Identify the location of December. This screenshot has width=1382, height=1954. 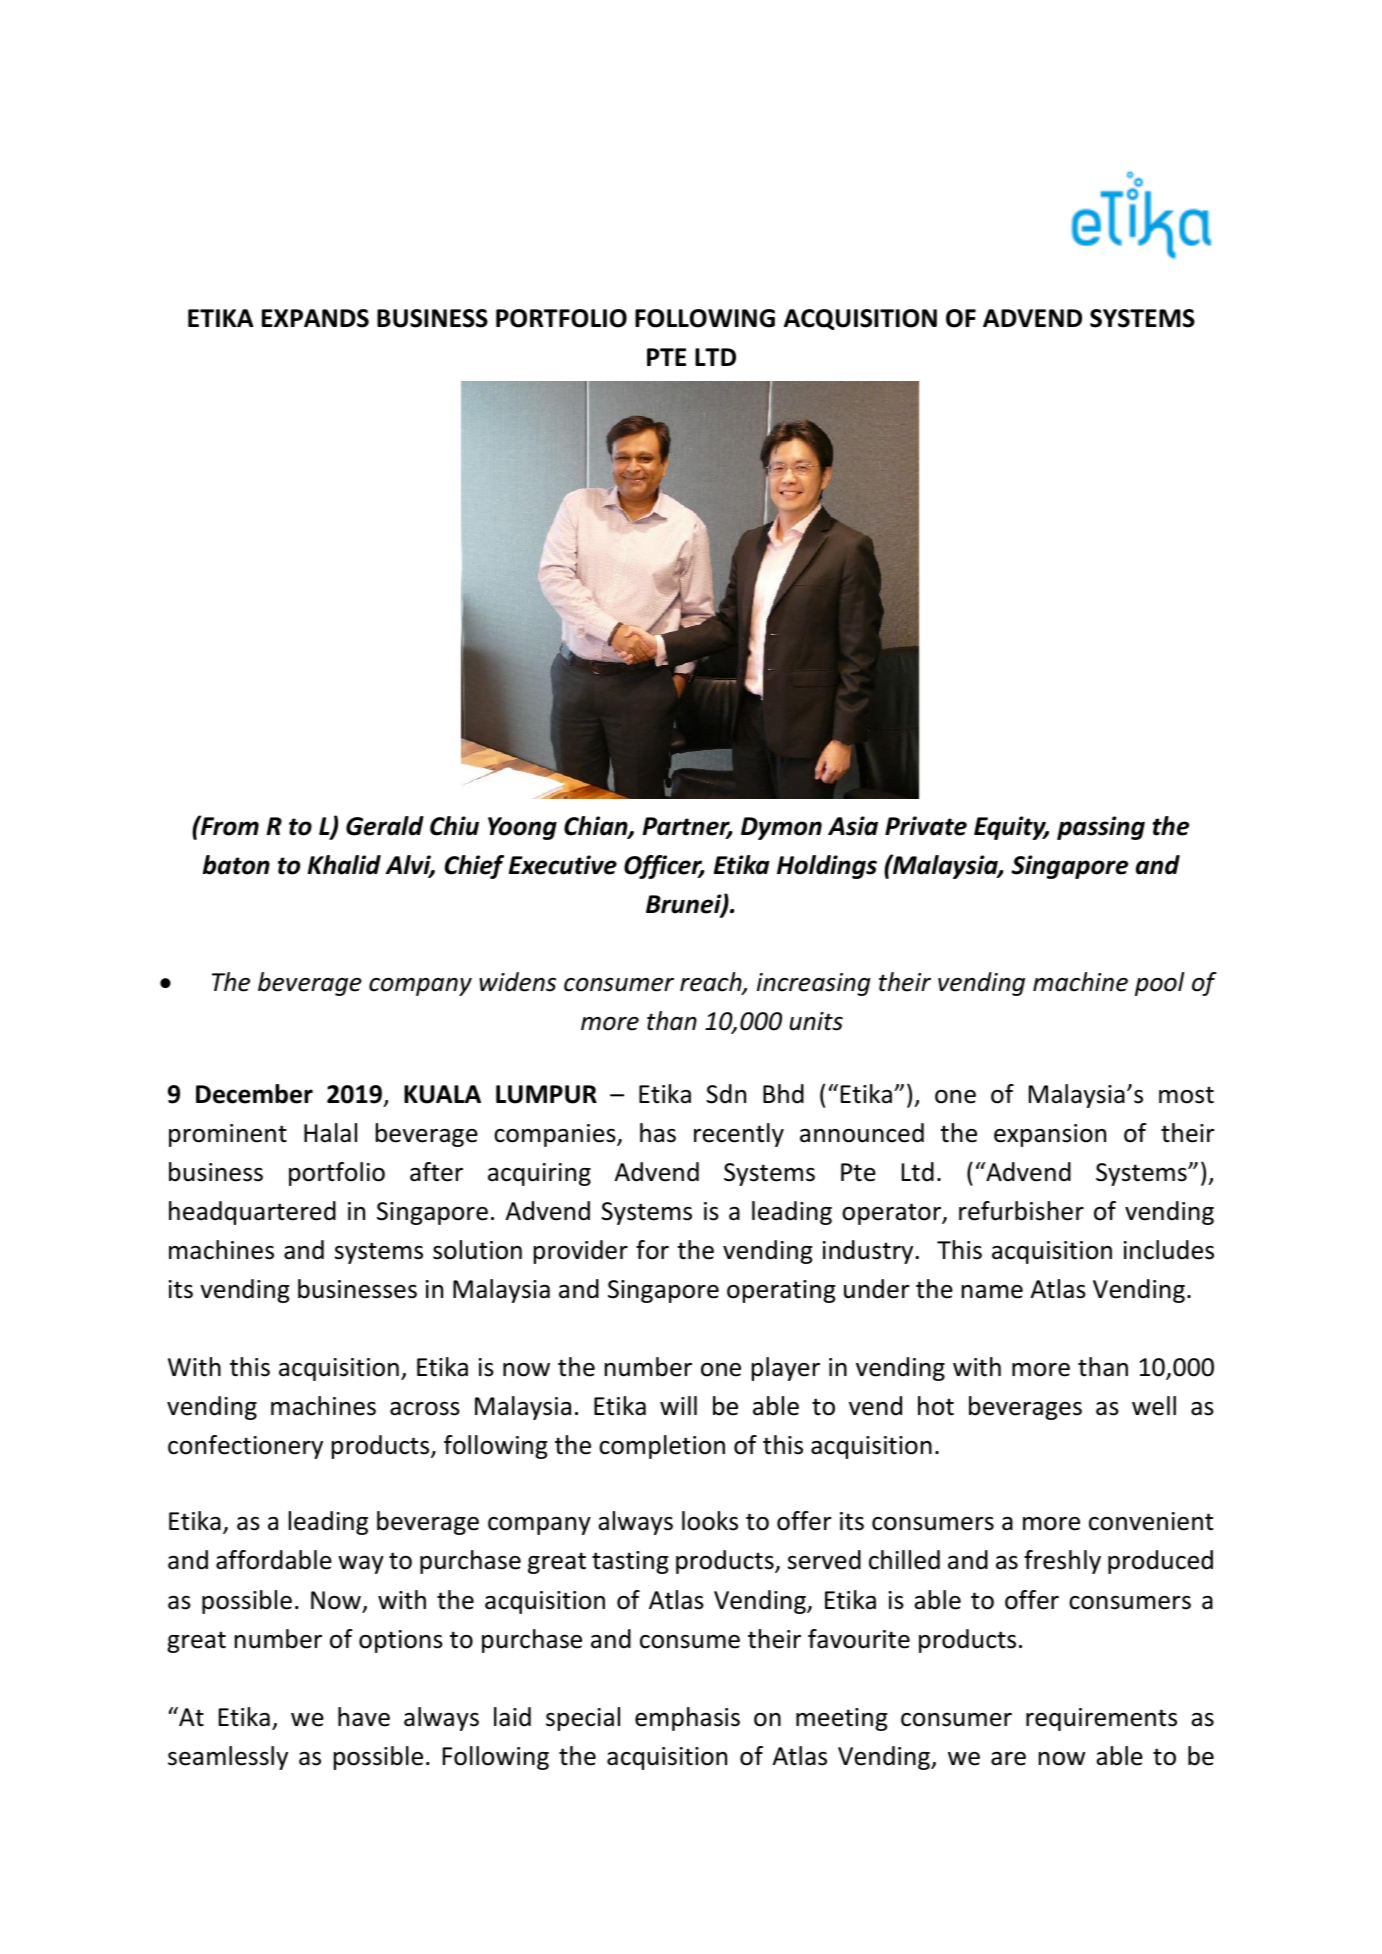
(254, 1094).
